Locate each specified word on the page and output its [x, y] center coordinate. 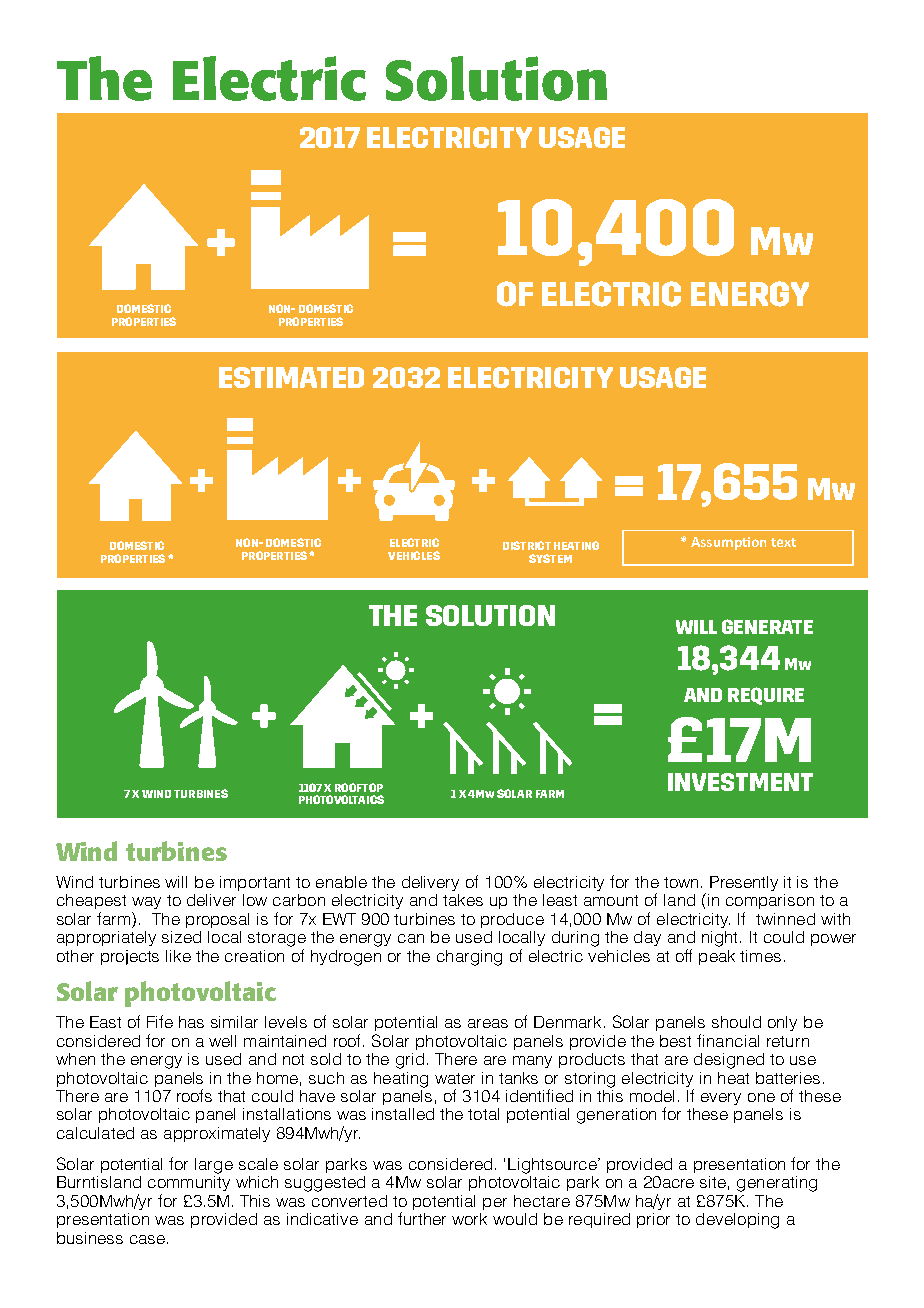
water [455, 1078]
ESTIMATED [291, 377]
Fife [160, 1021]
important [255, 883]
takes [463, 900]
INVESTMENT [740, 782]
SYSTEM [550, 558]
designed [729, 1061]
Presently [744, 883]
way [146, 903]
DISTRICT [527, 545]
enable [341, 882]
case [149, 1239]
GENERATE [767, 626]
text [783, 542]
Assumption [728, 543]
